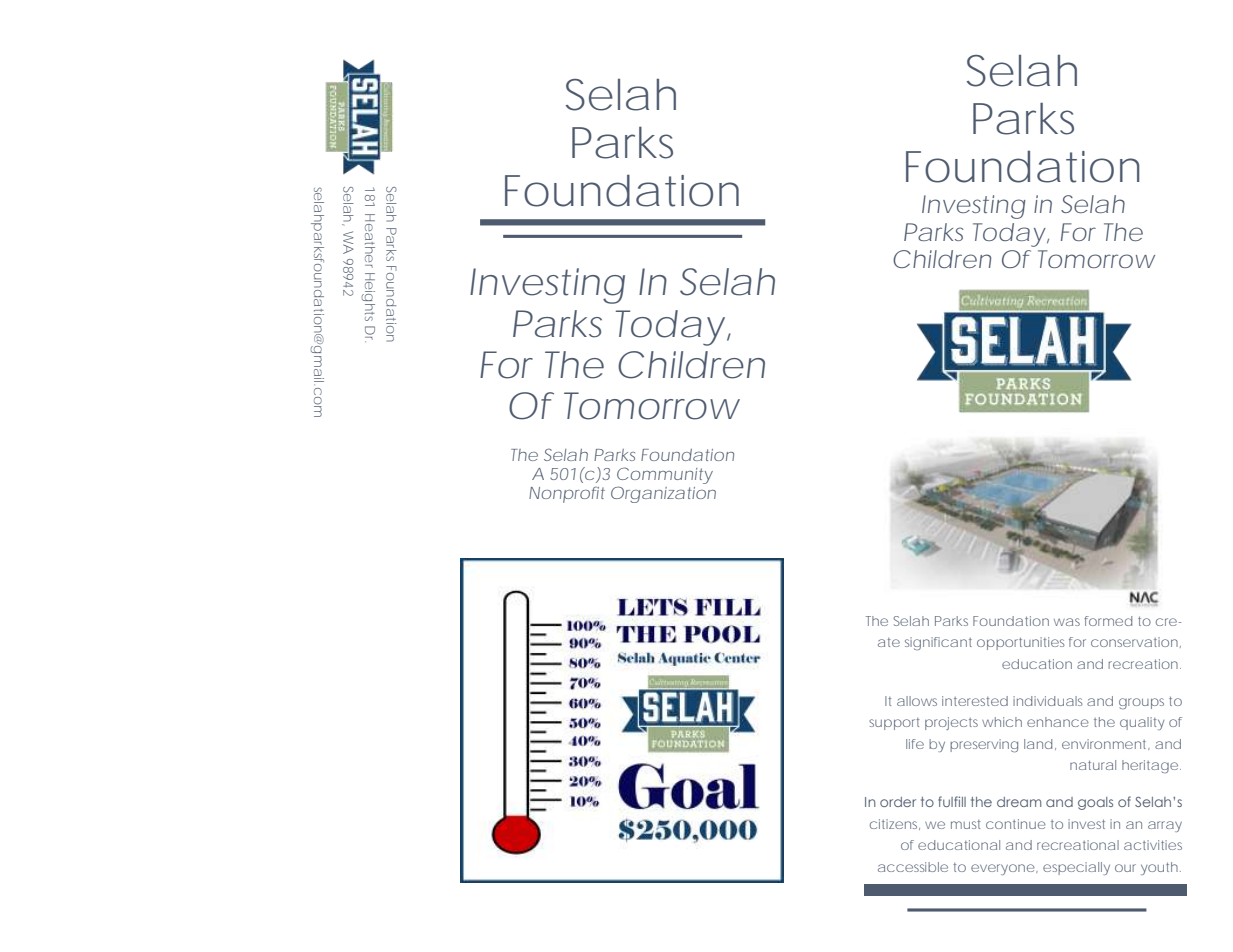  Describe the element at coordinates (663, 494) in the screenshot. I see `Organization` at that location.
